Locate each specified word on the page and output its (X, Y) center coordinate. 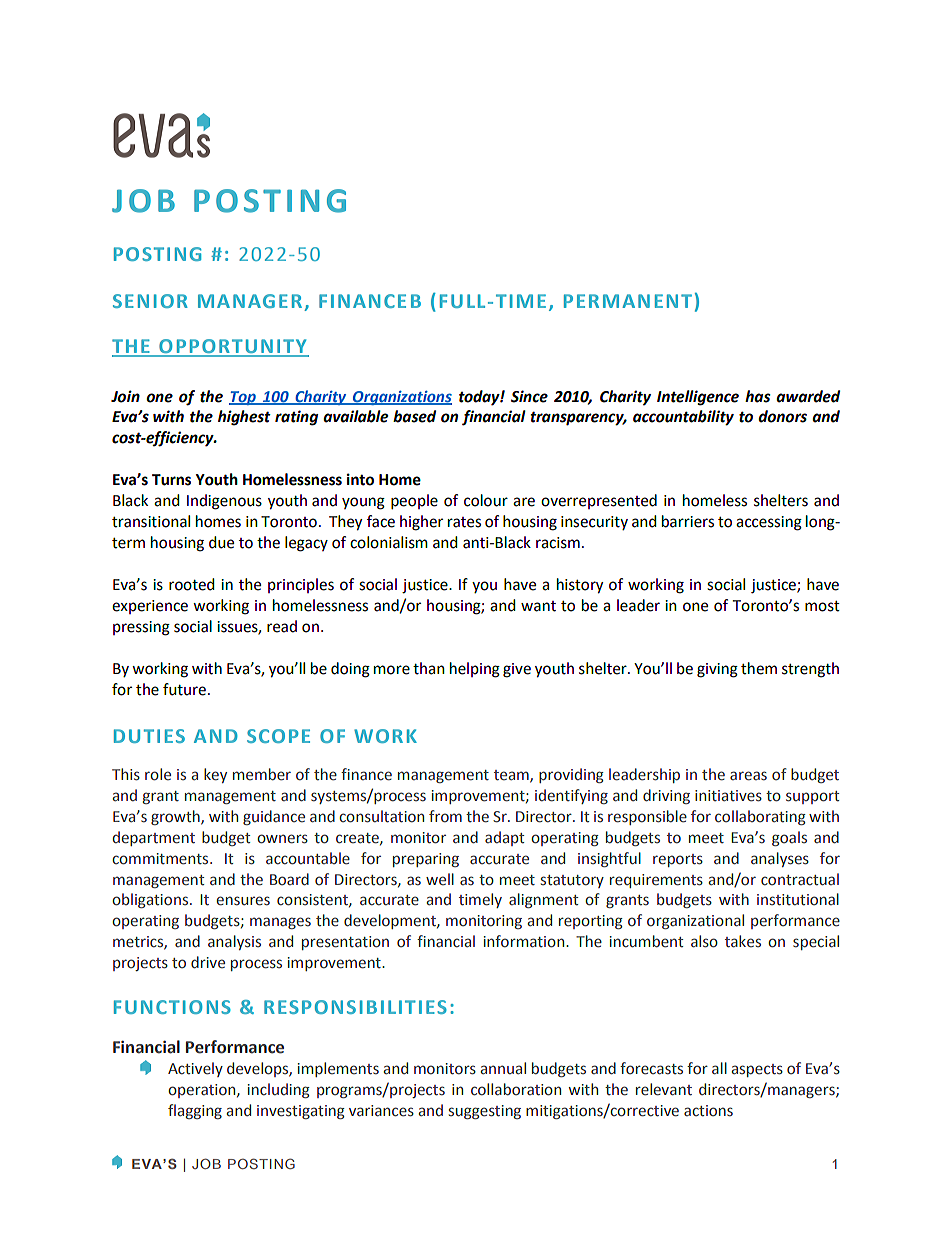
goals (789, 838)
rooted (192, 584)
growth (176, 817)
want (538, 606)
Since (529, 396)
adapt (505, 838)
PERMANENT (628, 301)
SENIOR (150, 301)
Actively (195, 1069)
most (822, 606)
